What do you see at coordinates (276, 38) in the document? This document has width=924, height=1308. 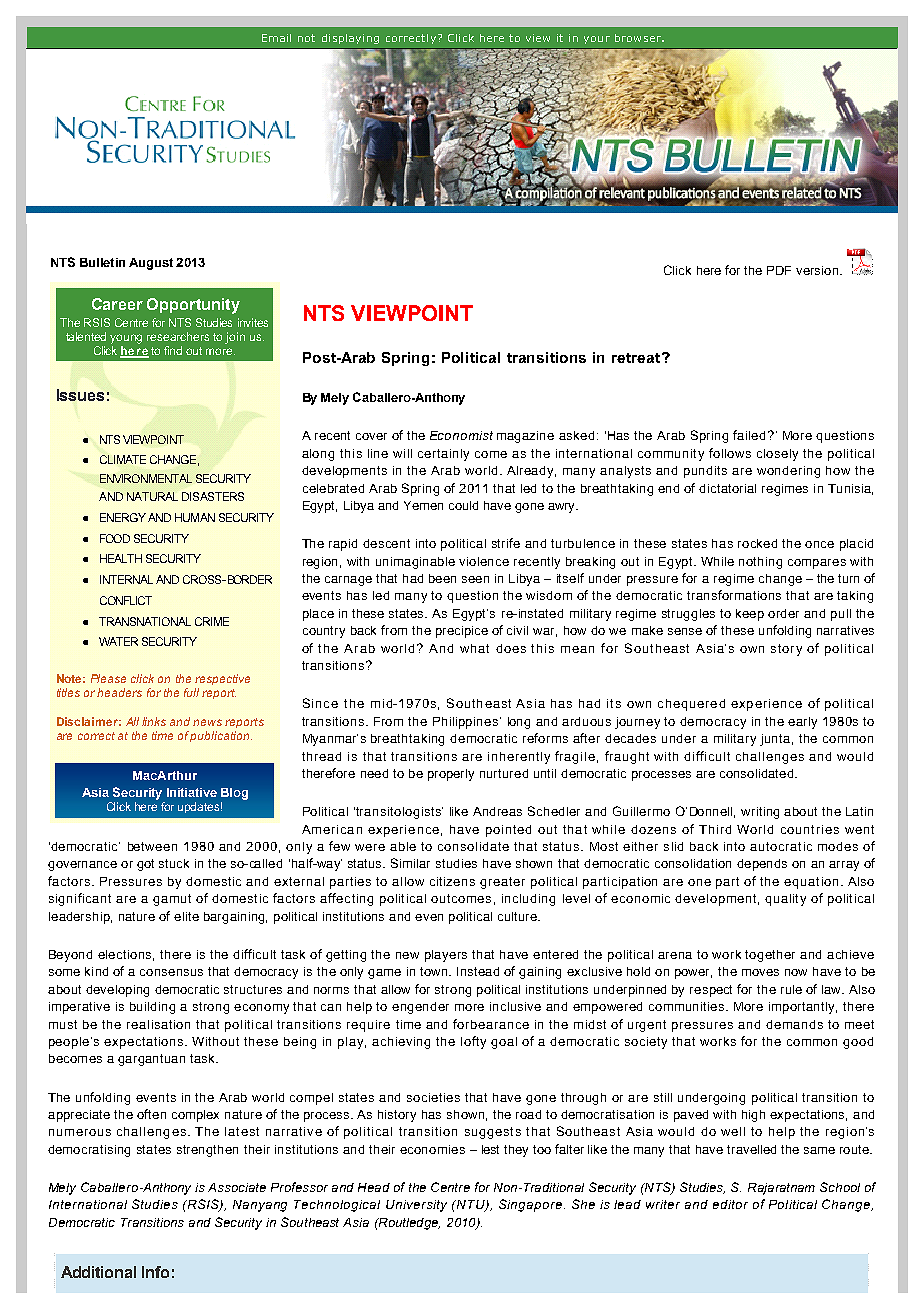 I see `Email` at bounding box center [276, 38].
